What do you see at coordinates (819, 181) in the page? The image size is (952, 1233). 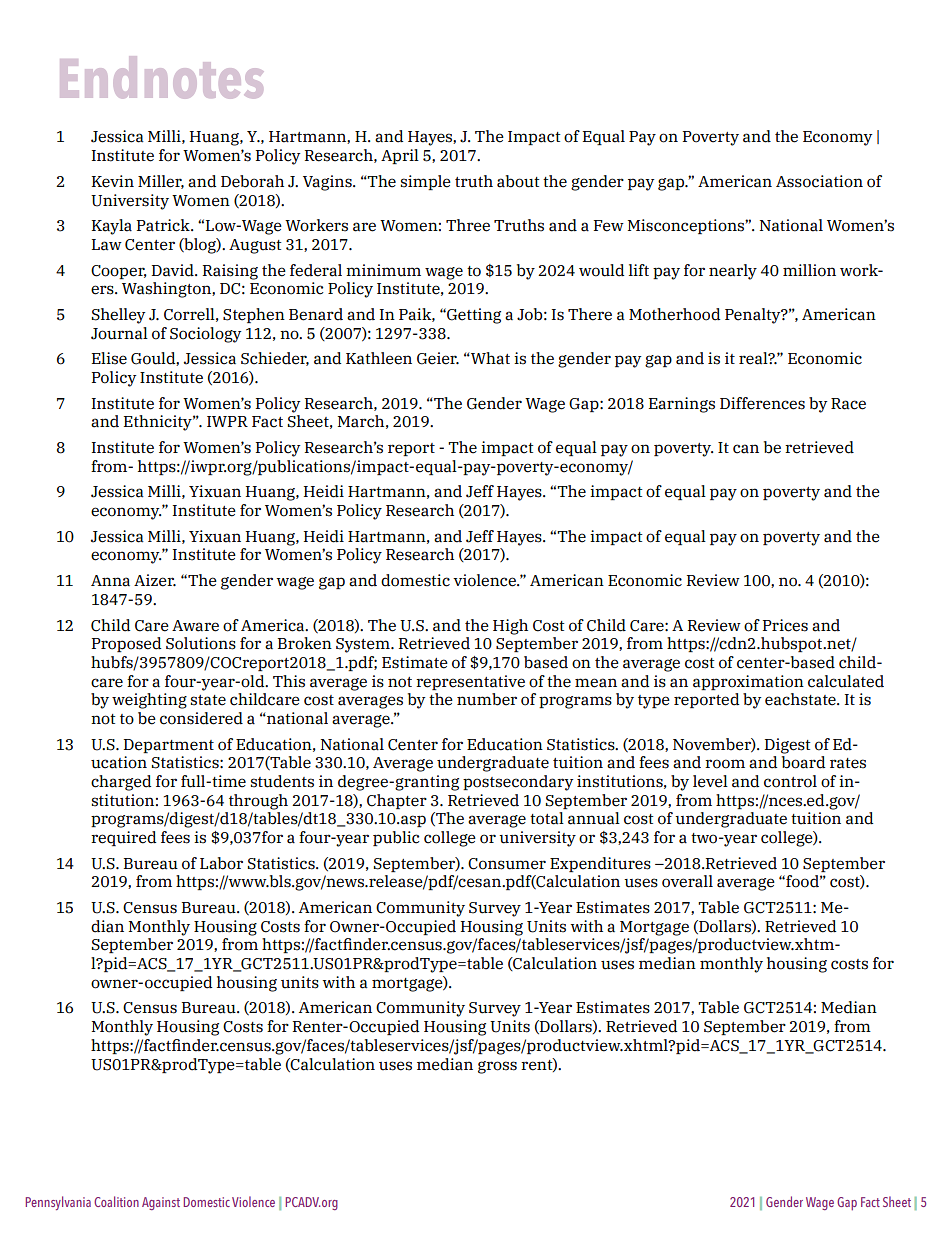 I see `Association` at bounding box center [819, 181].
